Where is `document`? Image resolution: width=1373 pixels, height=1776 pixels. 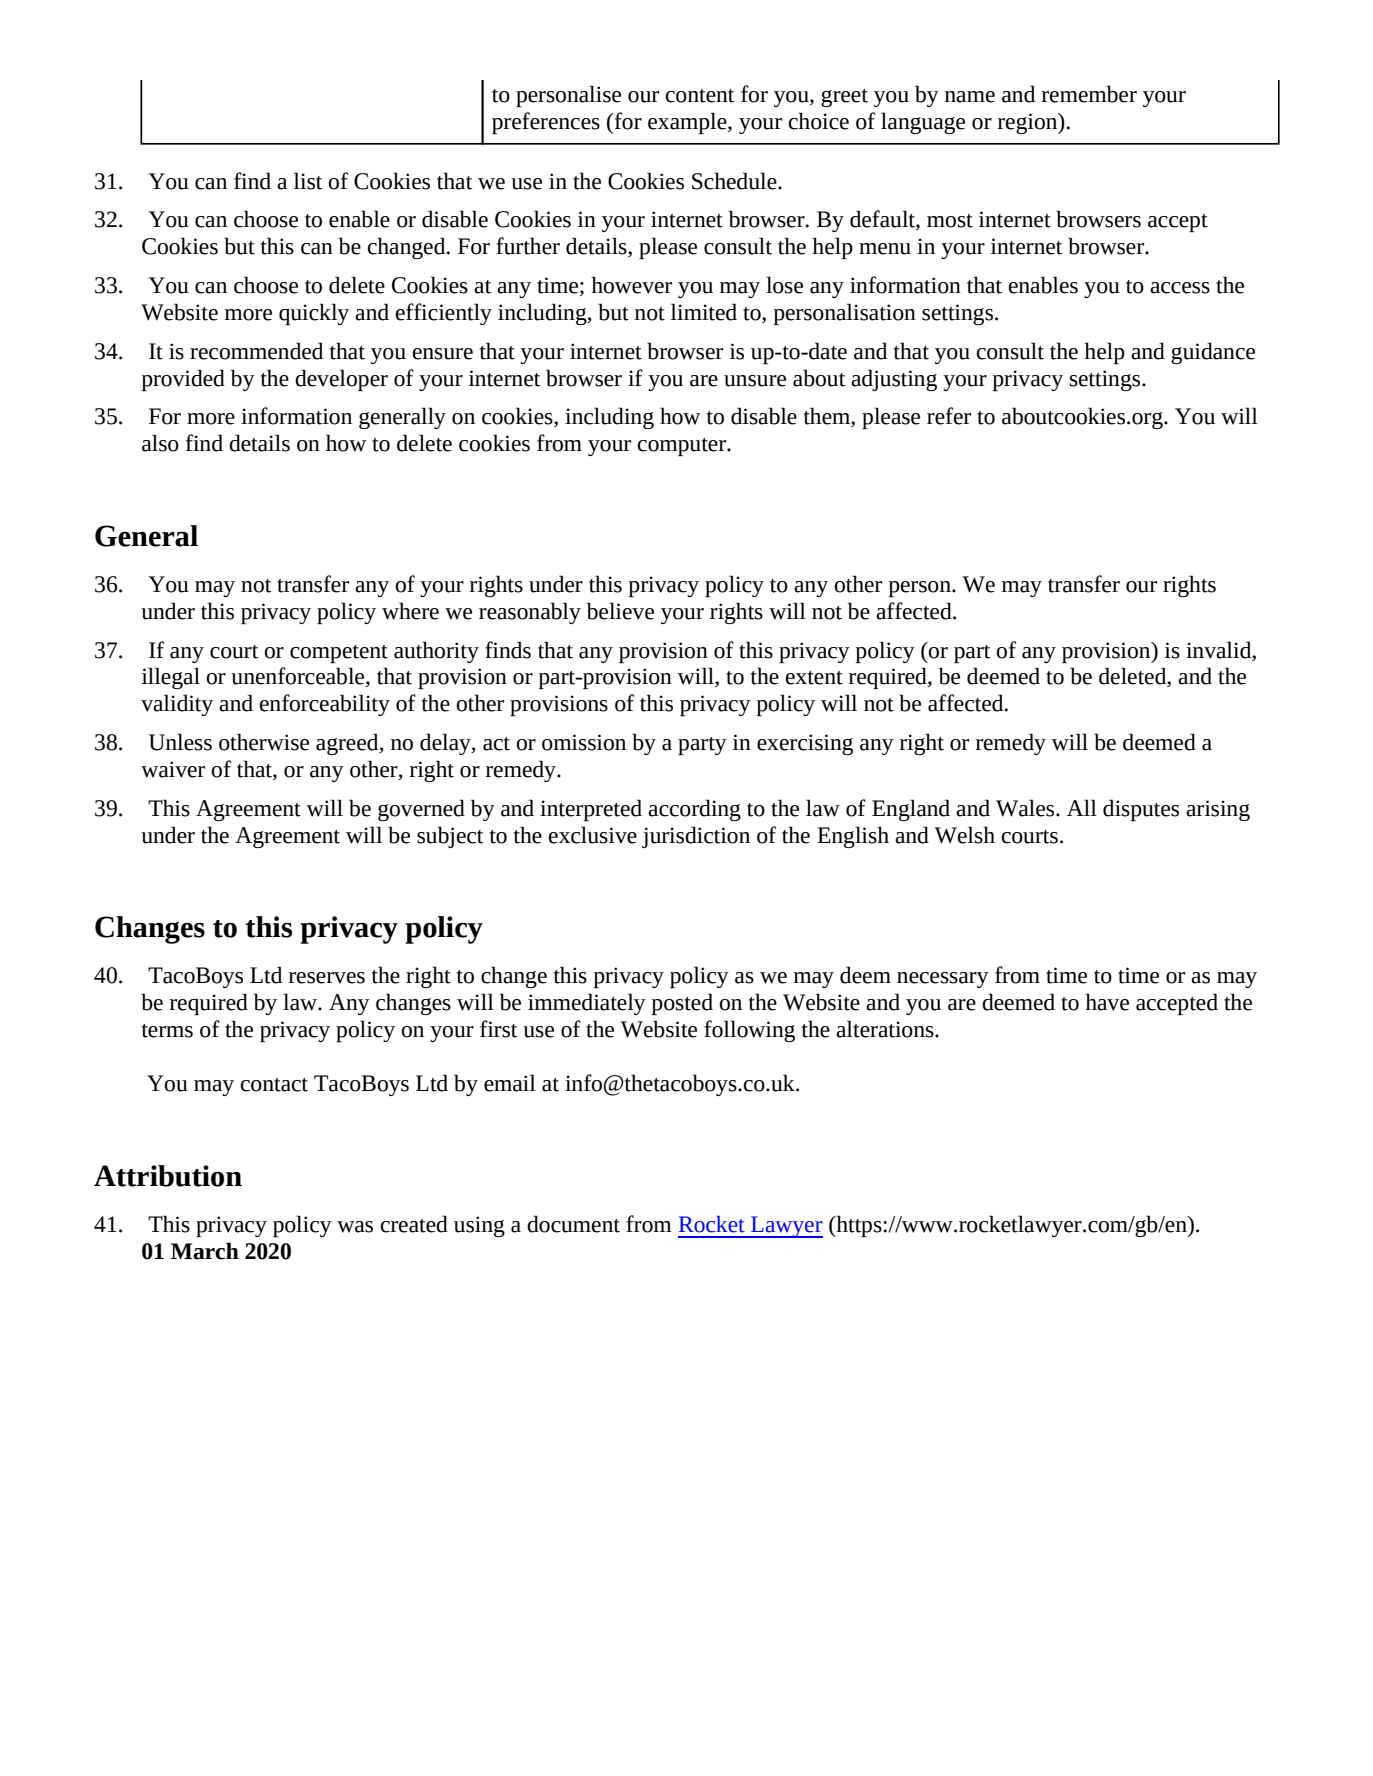
document is located at coordinates (573, 1224).
